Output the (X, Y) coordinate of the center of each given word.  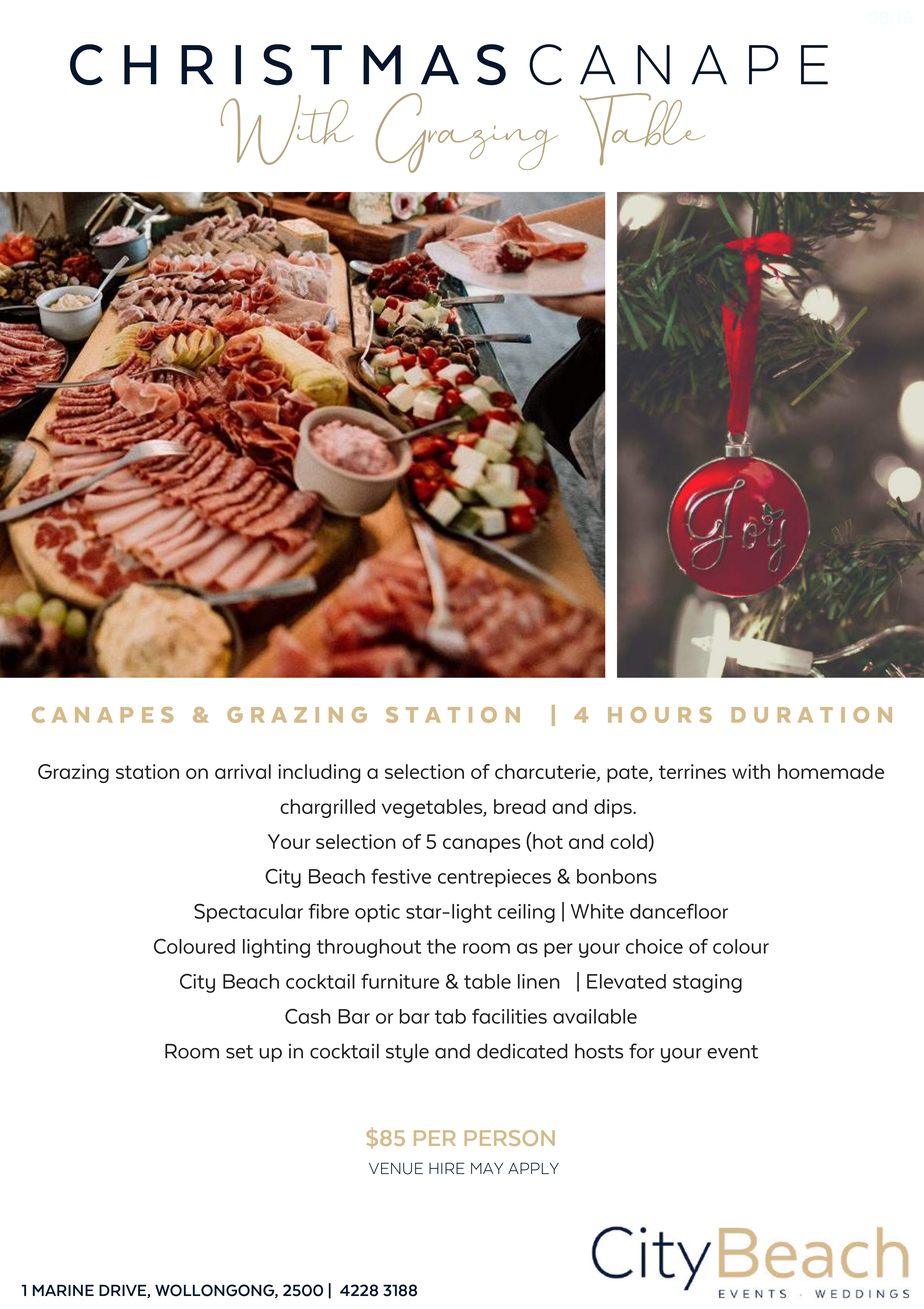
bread (520, 806)
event (732, 1052)
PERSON (510, 1138)
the (441, 946)
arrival (243, 771)
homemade (831, 771)
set (239, 1052)
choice (654, 946)
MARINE (63, 1290)
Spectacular (248, 913)
